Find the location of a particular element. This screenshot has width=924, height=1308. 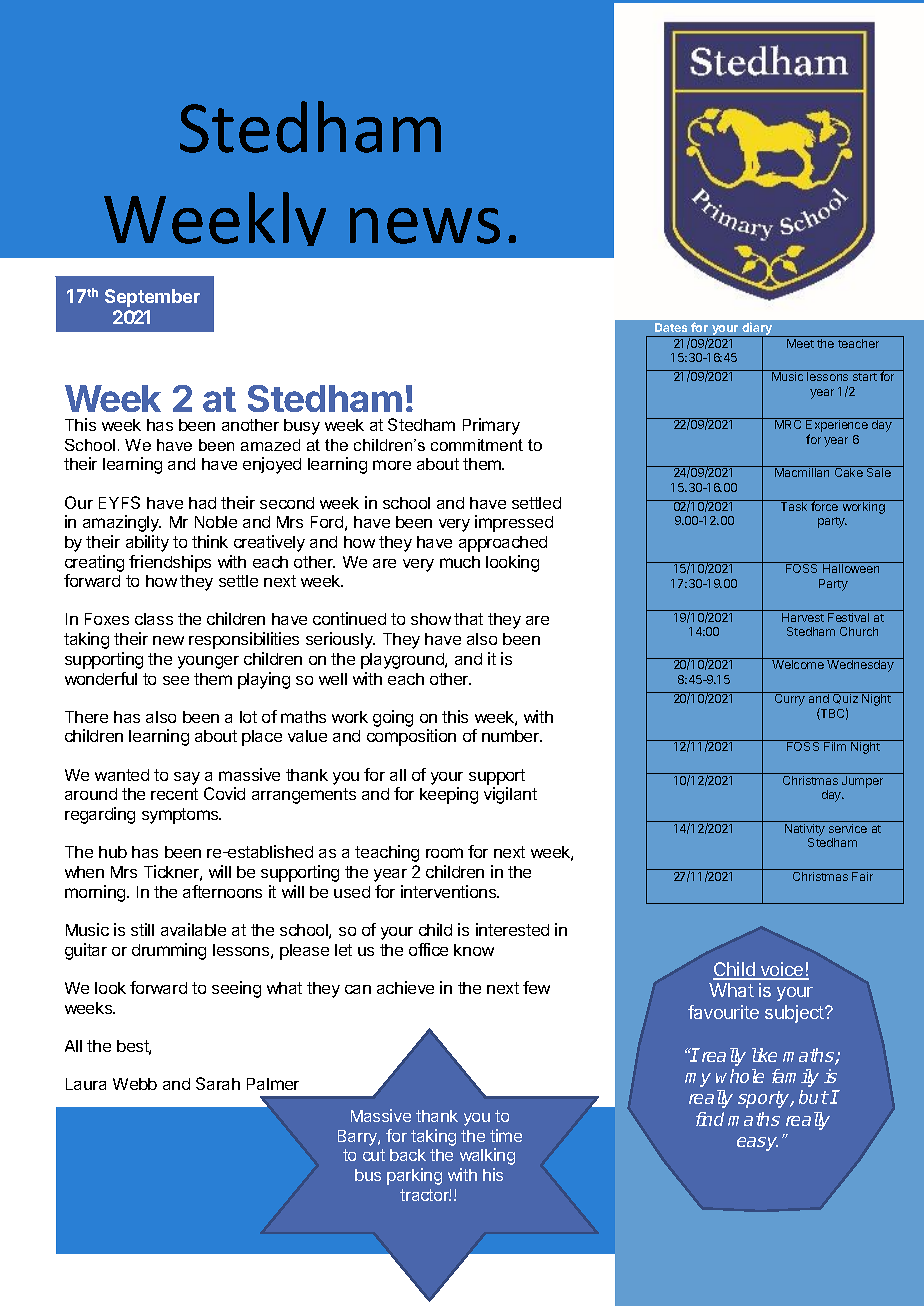

Sarah is located at coordinates (218, 1083).
